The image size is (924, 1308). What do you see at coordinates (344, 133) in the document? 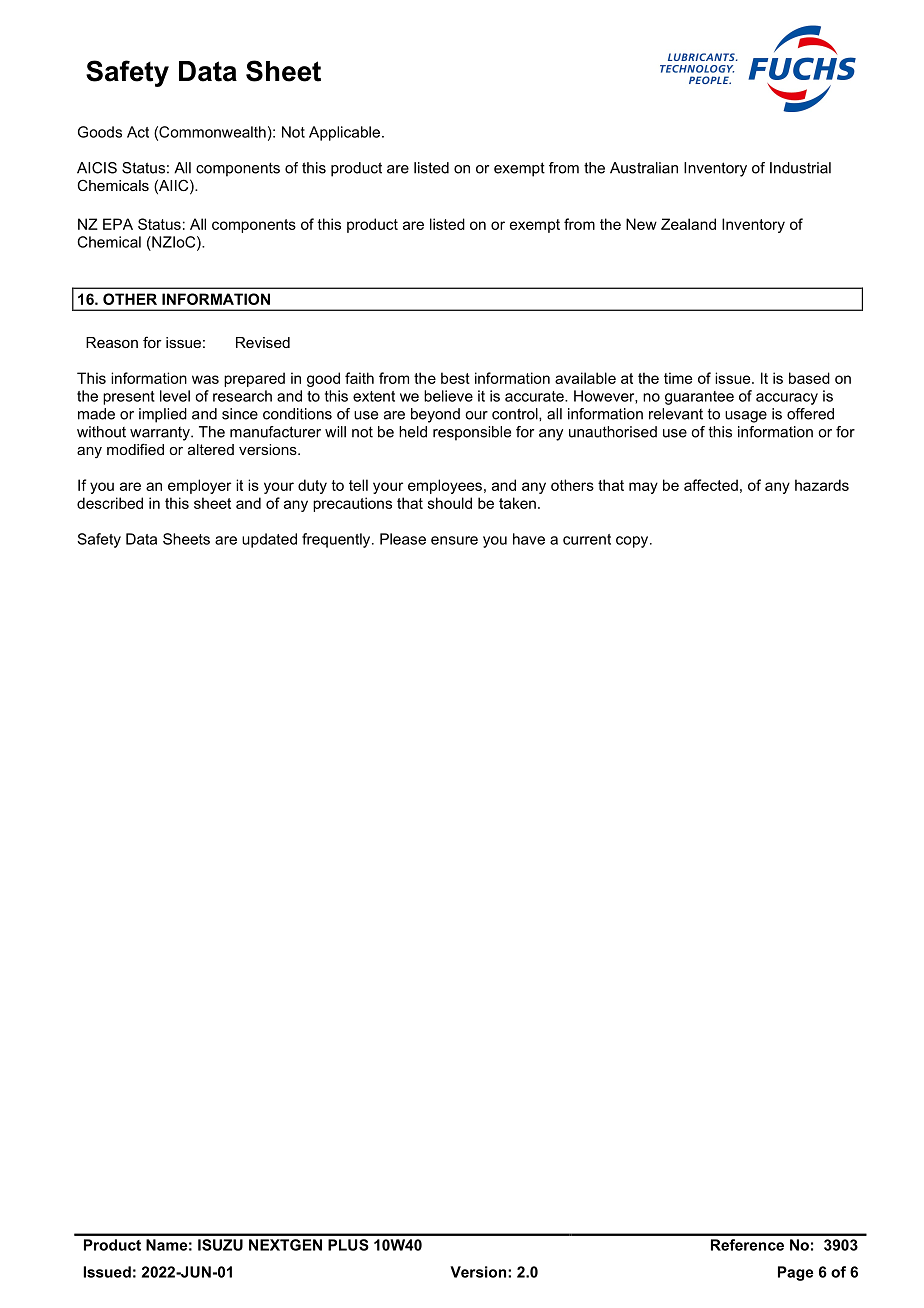
I see `Applicable` at bounding box center [344, 133].
